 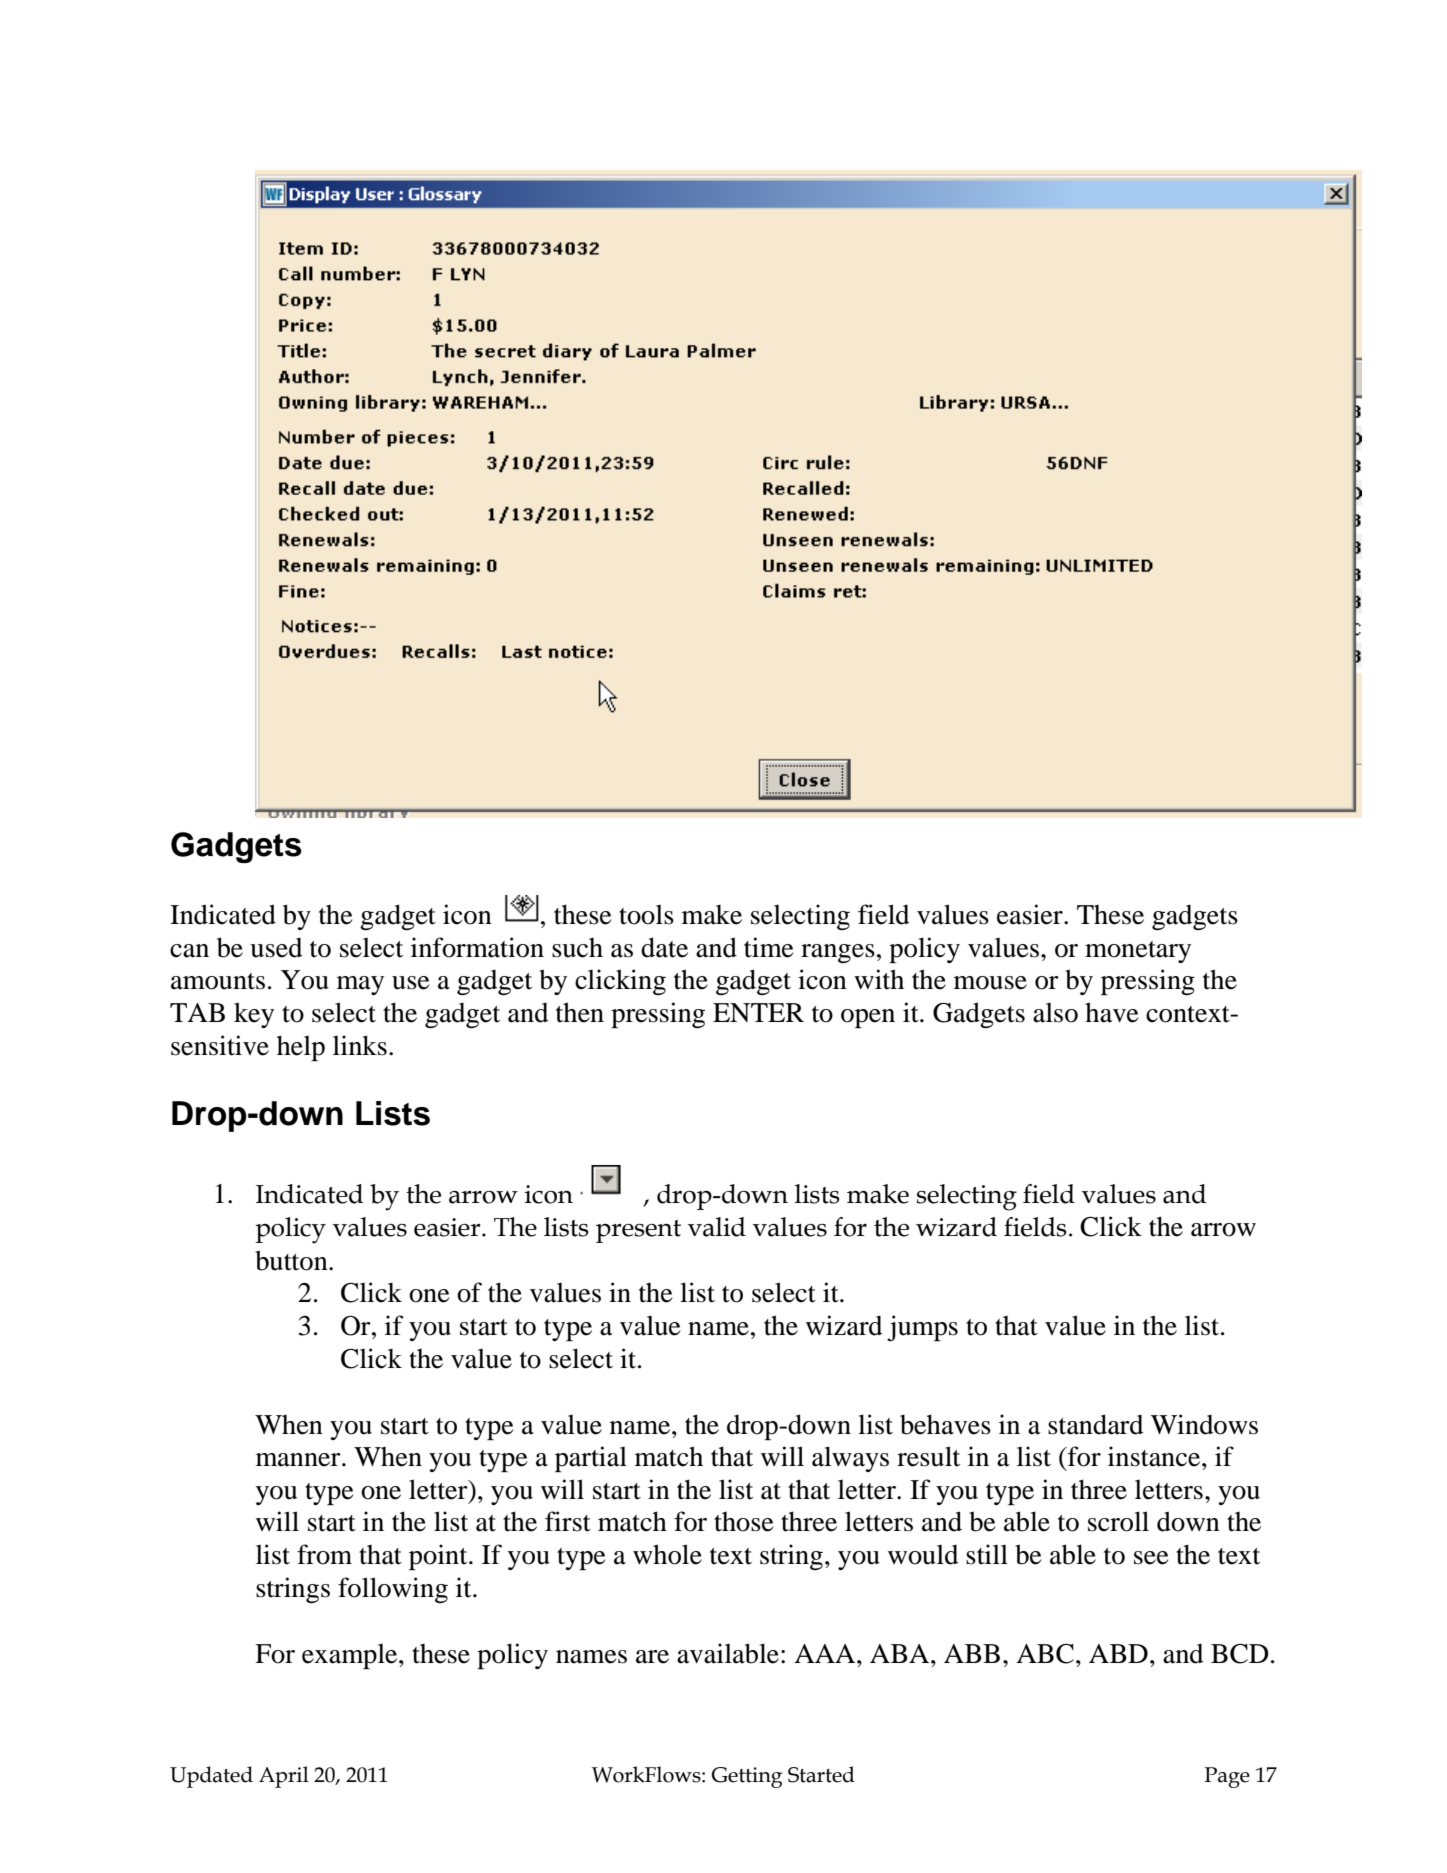 I want to click on valid, so click(x=717, y=1227).
